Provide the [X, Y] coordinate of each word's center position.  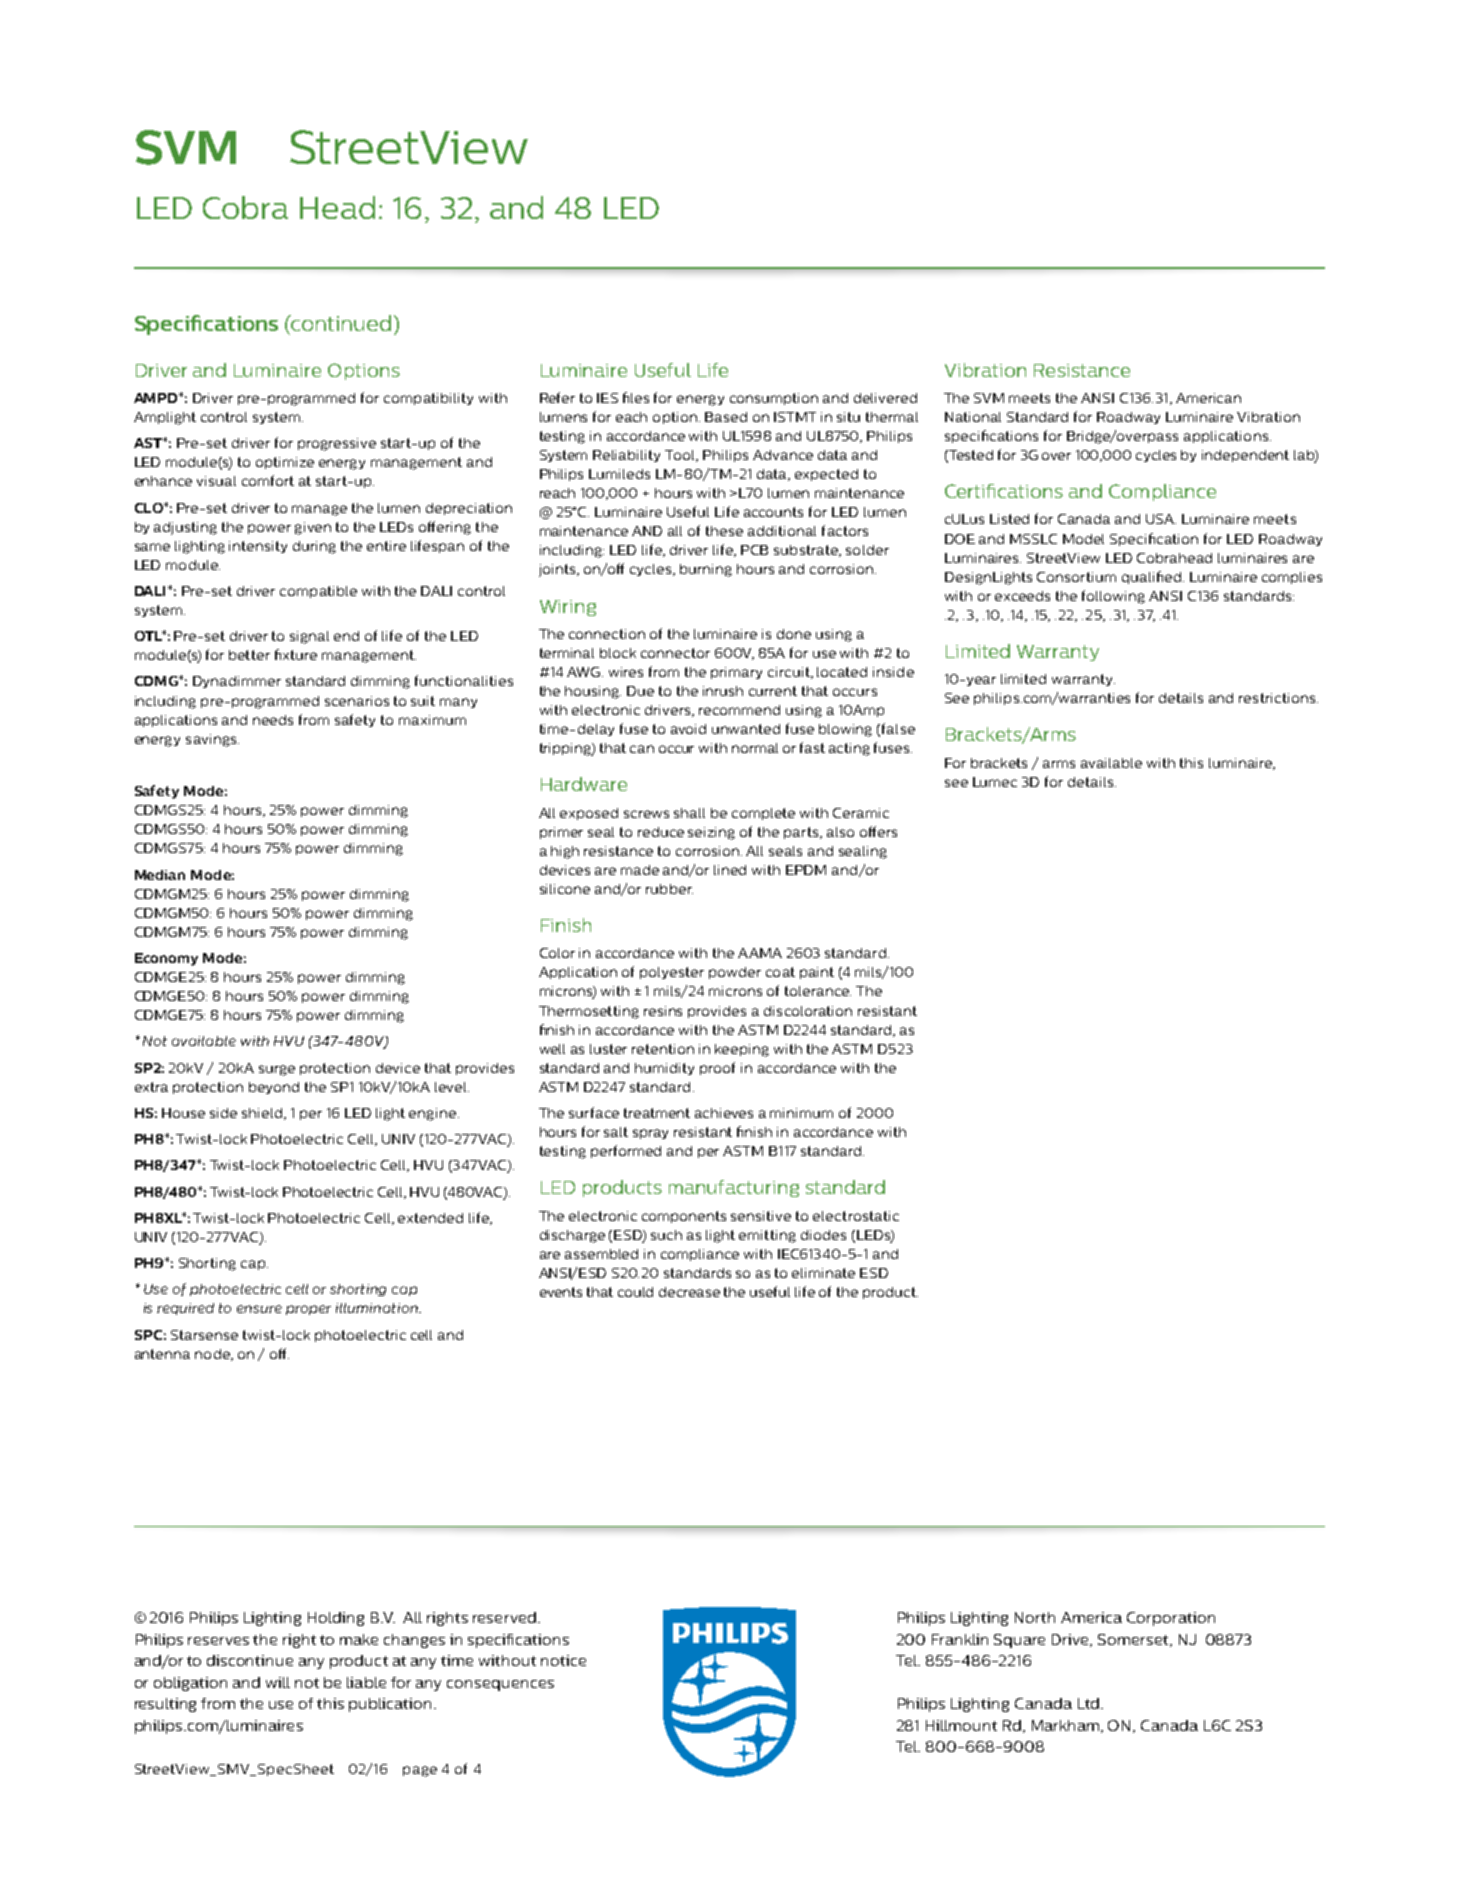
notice [563, 1660]
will [278, 1682]
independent [1245, 456]
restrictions [1278, 698]
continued [340, 323]
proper [308, 1310]
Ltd [1088, 1703]
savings [212, 740]
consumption [774, 399]
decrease [689, 1292]
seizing [711, 833]
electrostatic [856, 1216]
